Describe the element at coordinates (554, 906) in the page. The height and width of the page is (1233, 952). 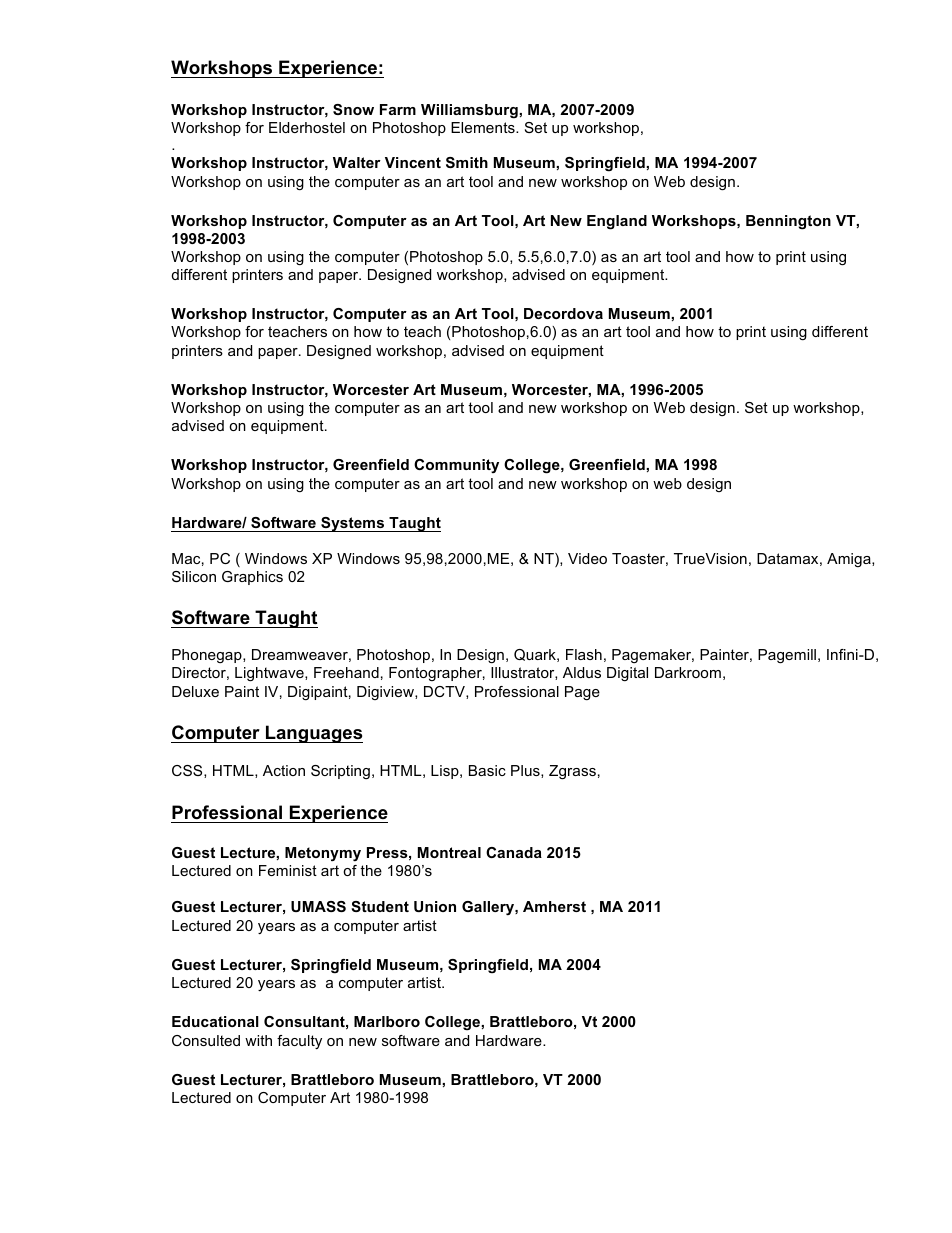
I see `Amherst` at that location.
